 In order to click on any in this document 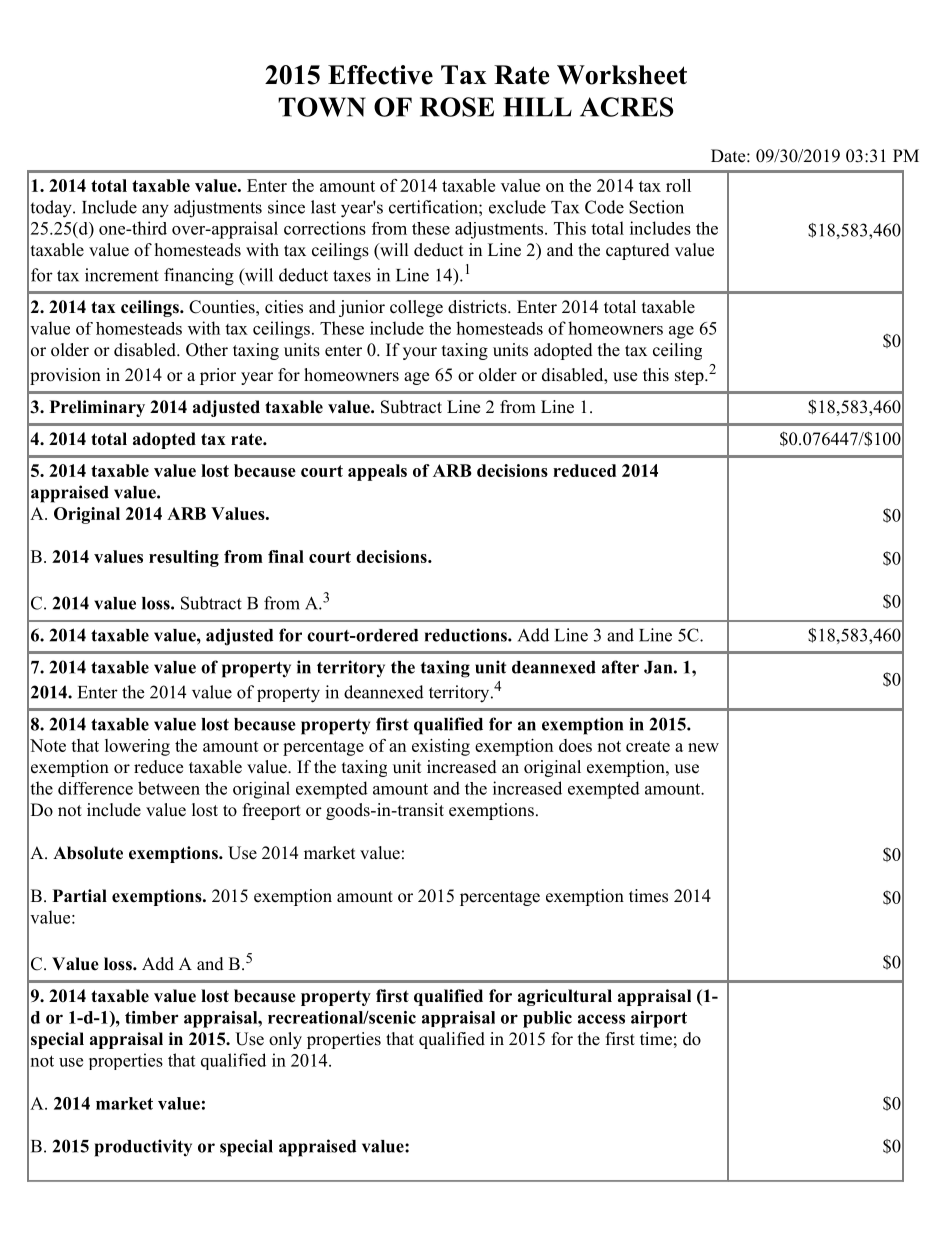, I will do `click(155, 211)`.
